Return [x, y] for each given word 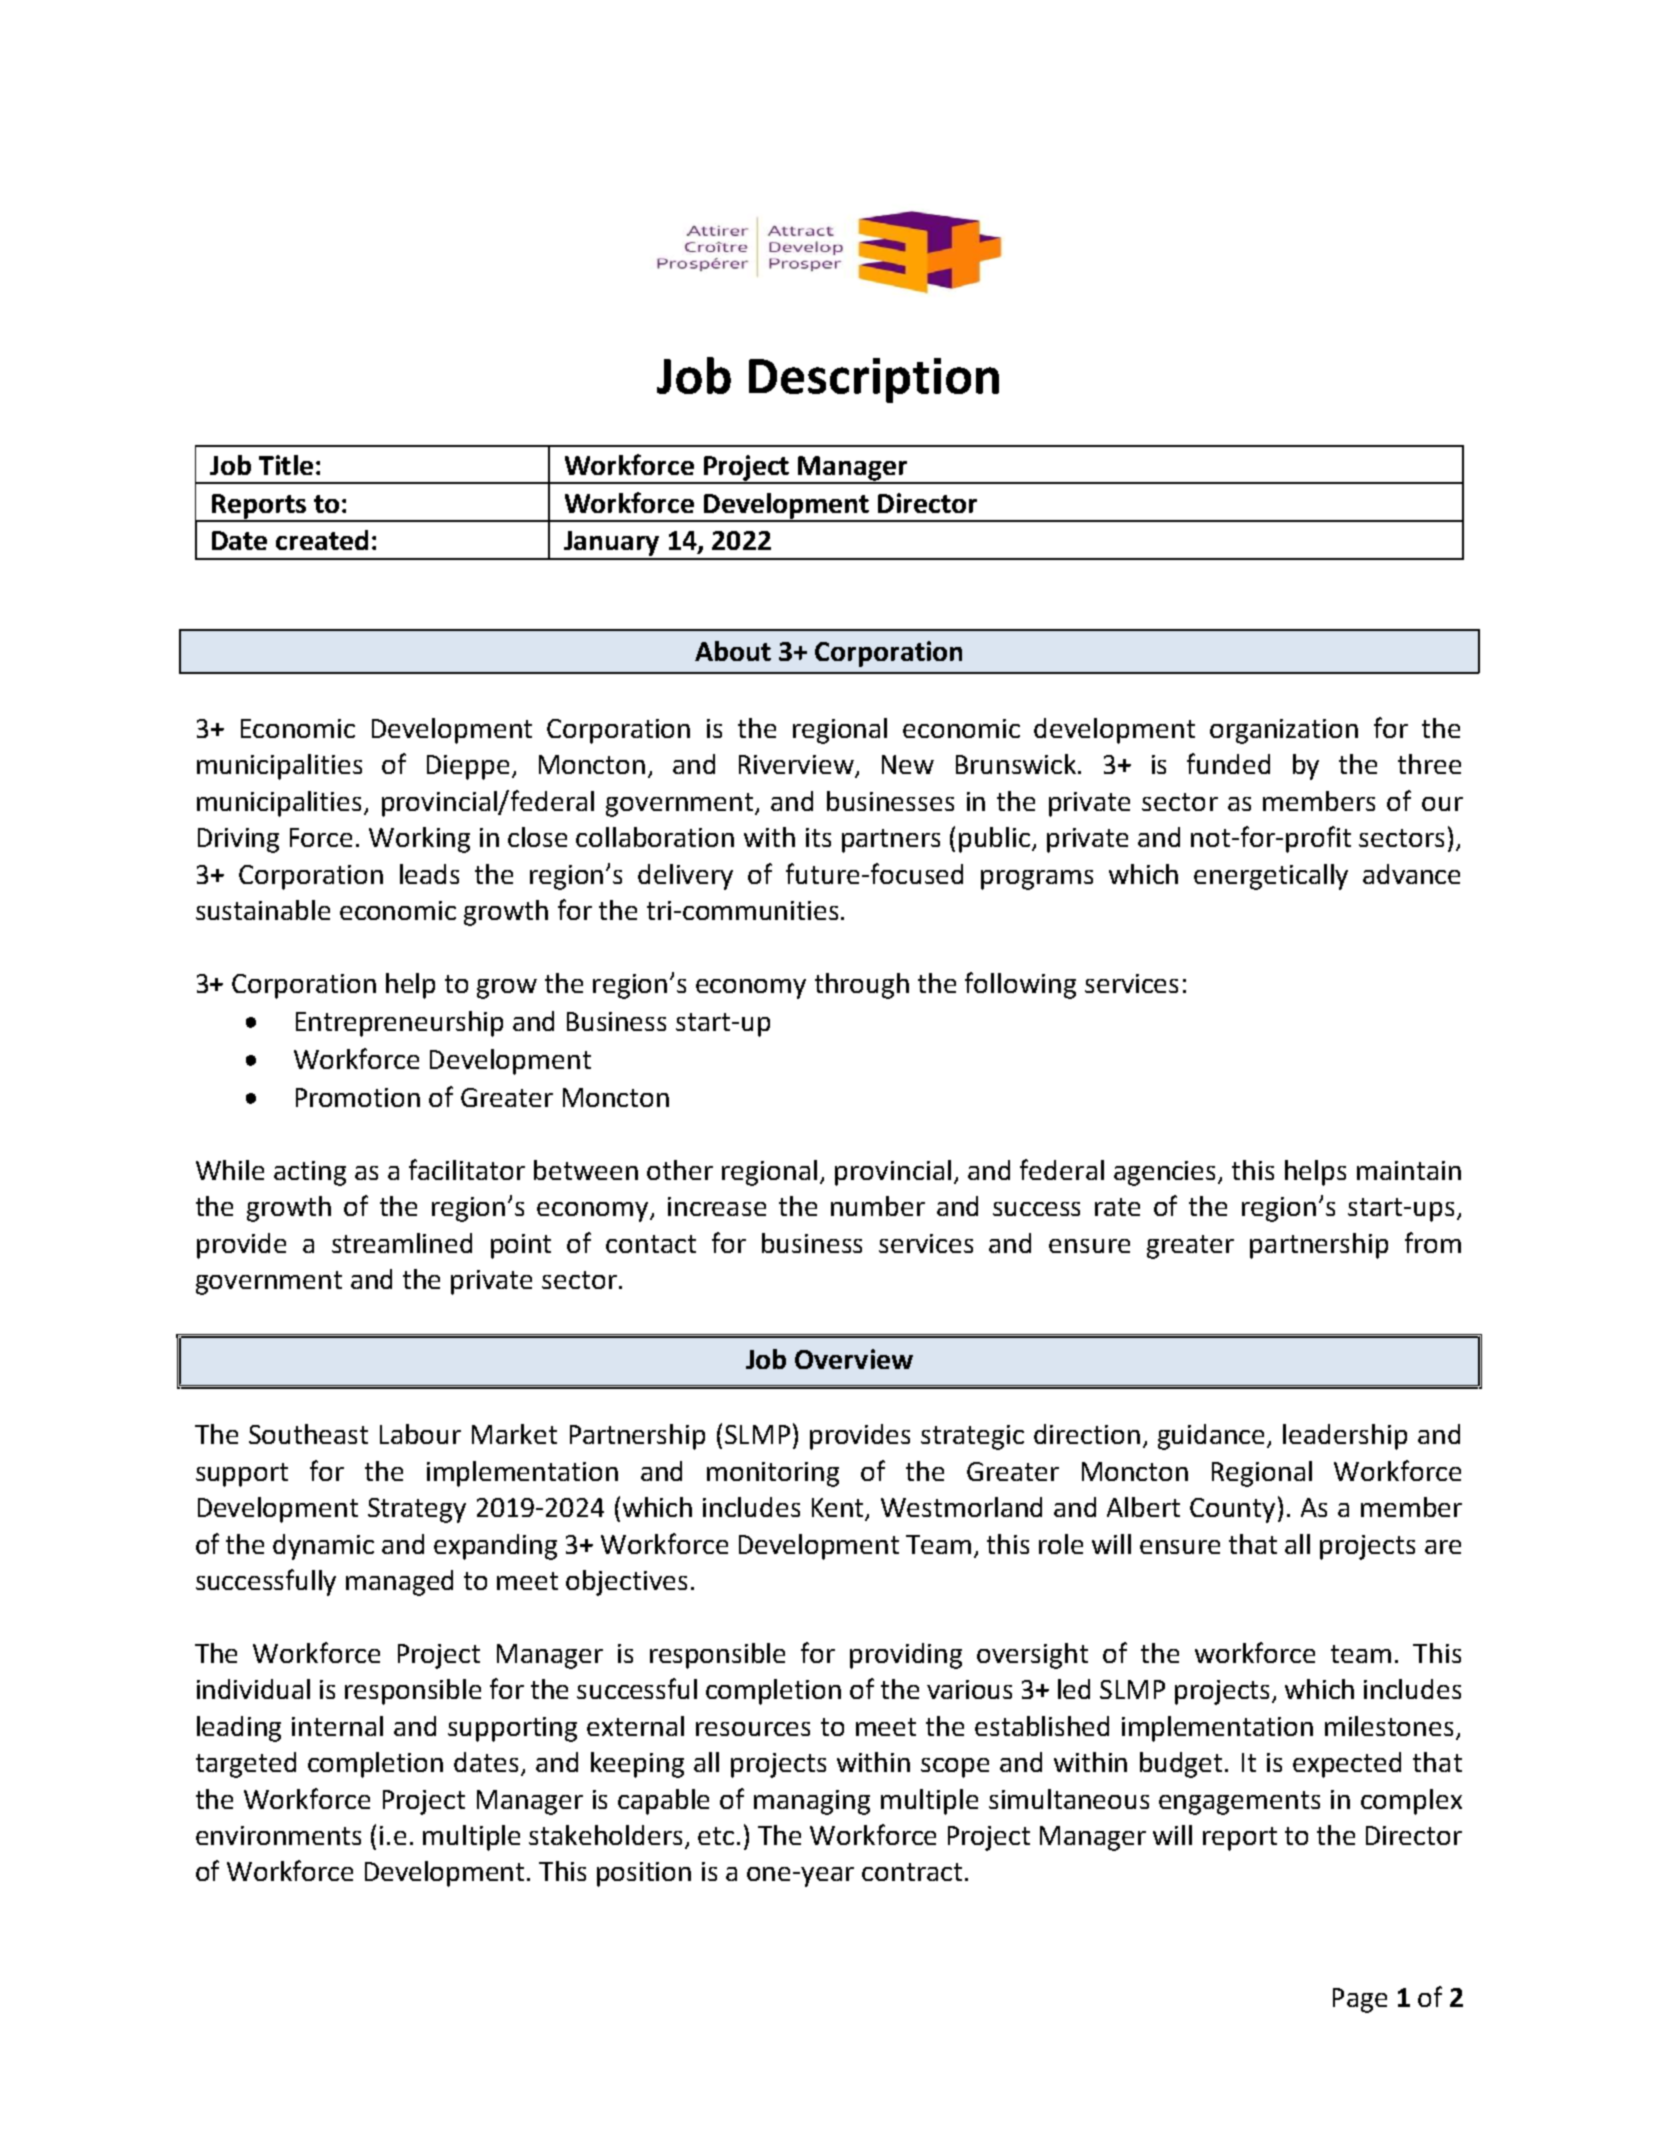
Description [874, 380]
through [862, 986]
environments [278, 1835]
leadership [1345, 1437]
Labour [420, 1434]
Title [286, 465]
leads [429, 874]
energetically [1271, 877]
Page [1360, 2000]
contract [912, 1872]
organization [1284, 731]
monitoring [773, 1474]
